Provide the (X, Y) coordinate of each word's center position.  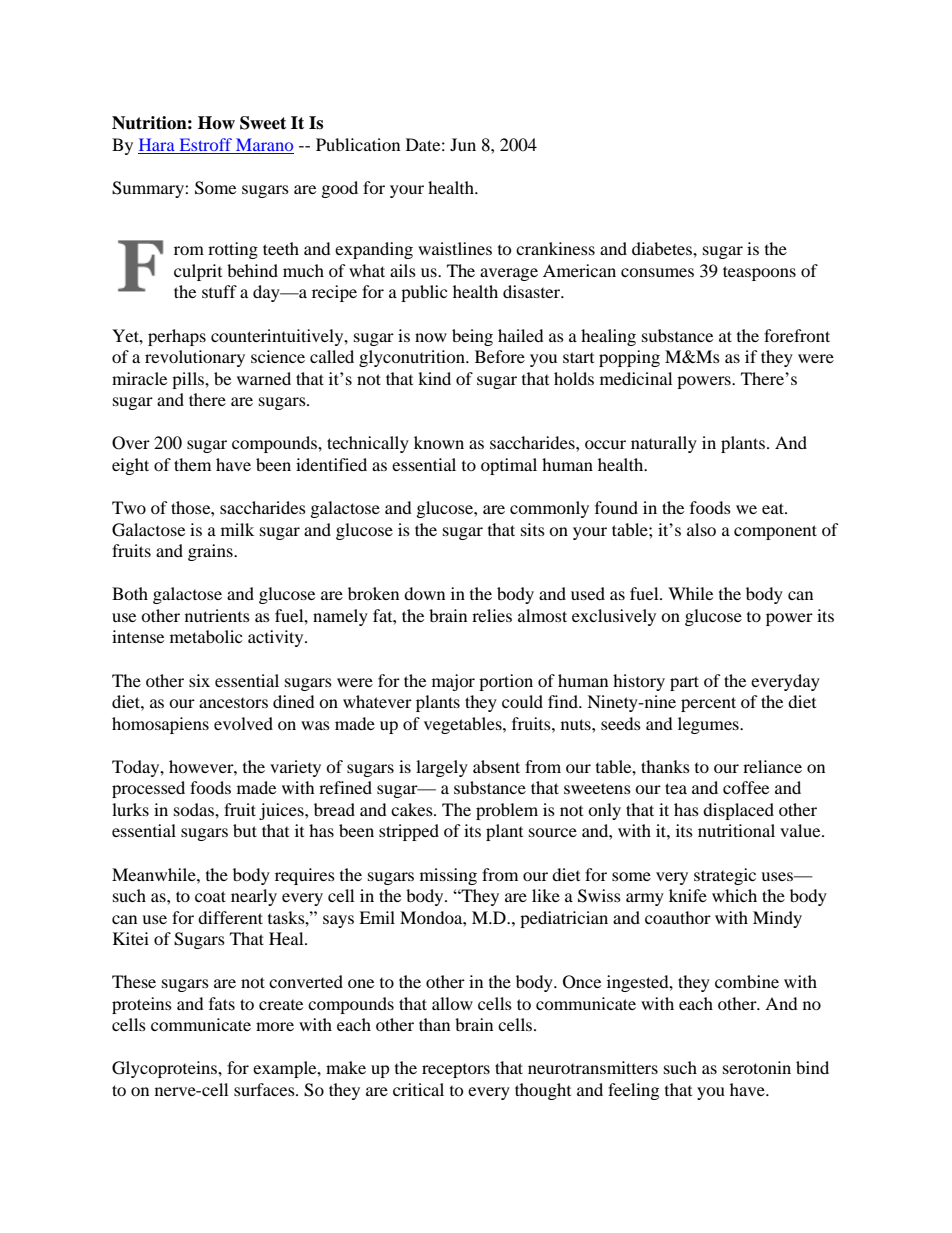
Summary (149, 189)
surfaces (265, 1089)
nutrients (217, 615)
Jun (463, 144)
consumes (657, 272)
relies (492, 615)
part (684, 683)
